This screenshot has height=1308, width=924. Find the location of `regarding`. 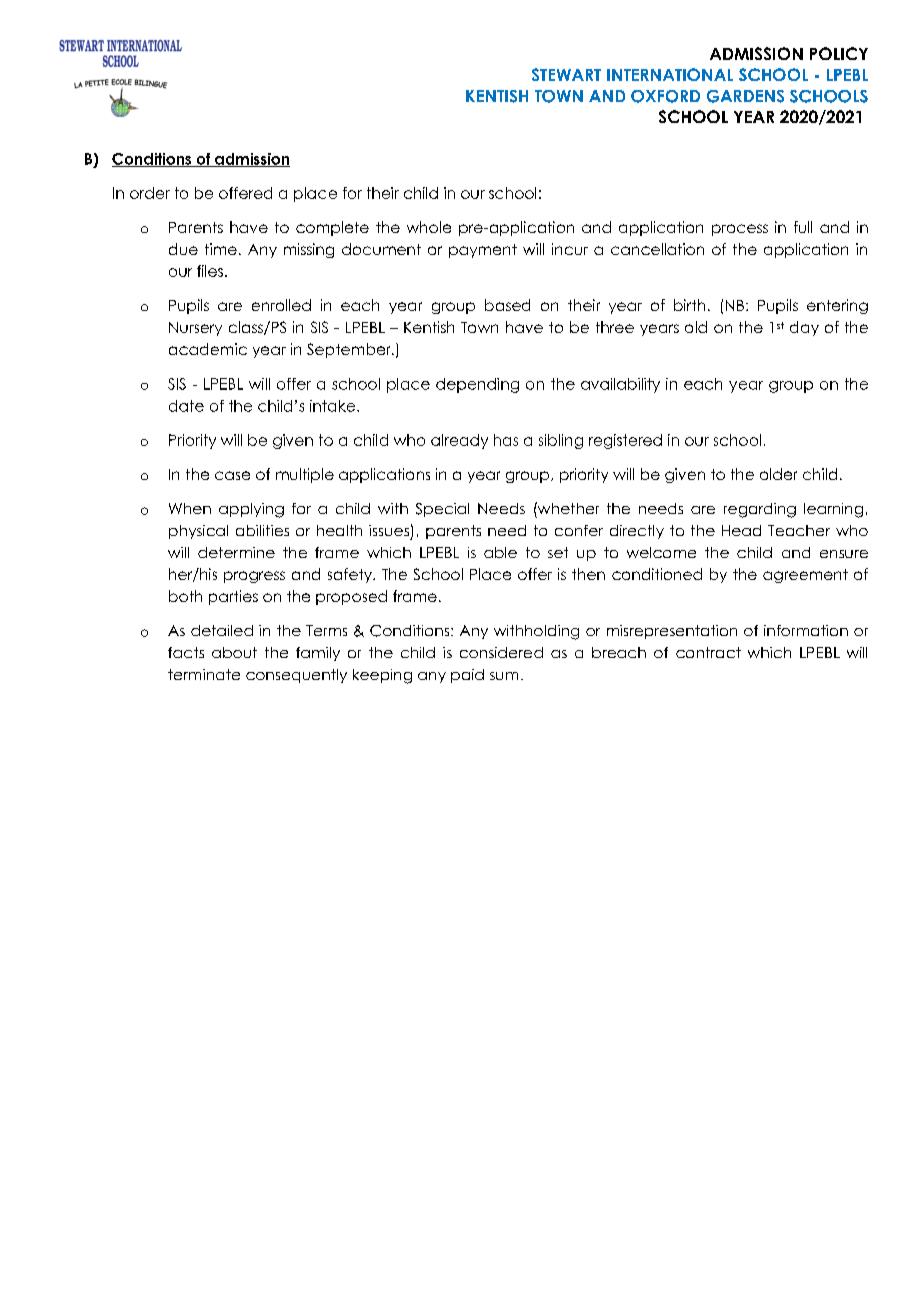

regarding is located at coordinates (760, 510).
